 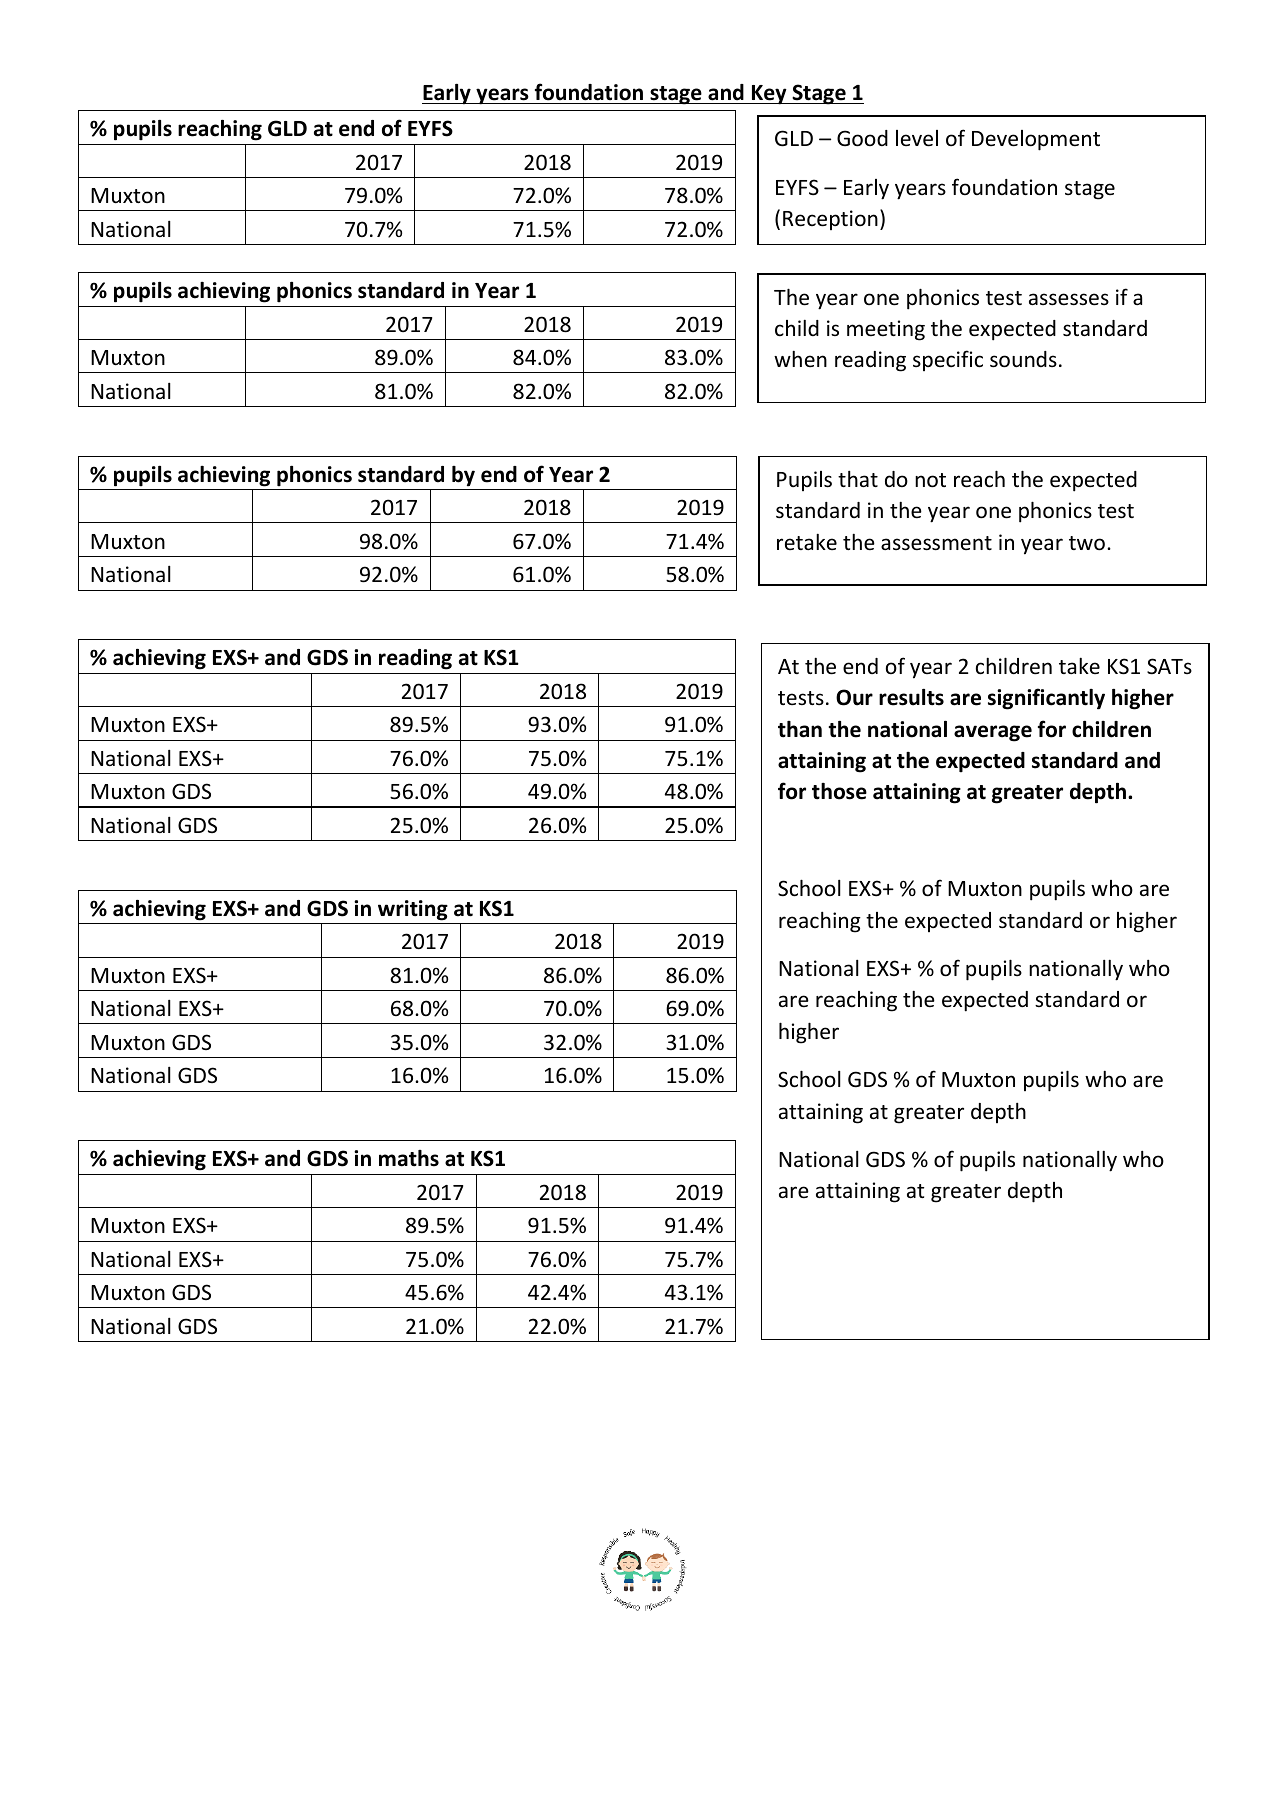 I want to click on Our, so click(x=854, y=697).
